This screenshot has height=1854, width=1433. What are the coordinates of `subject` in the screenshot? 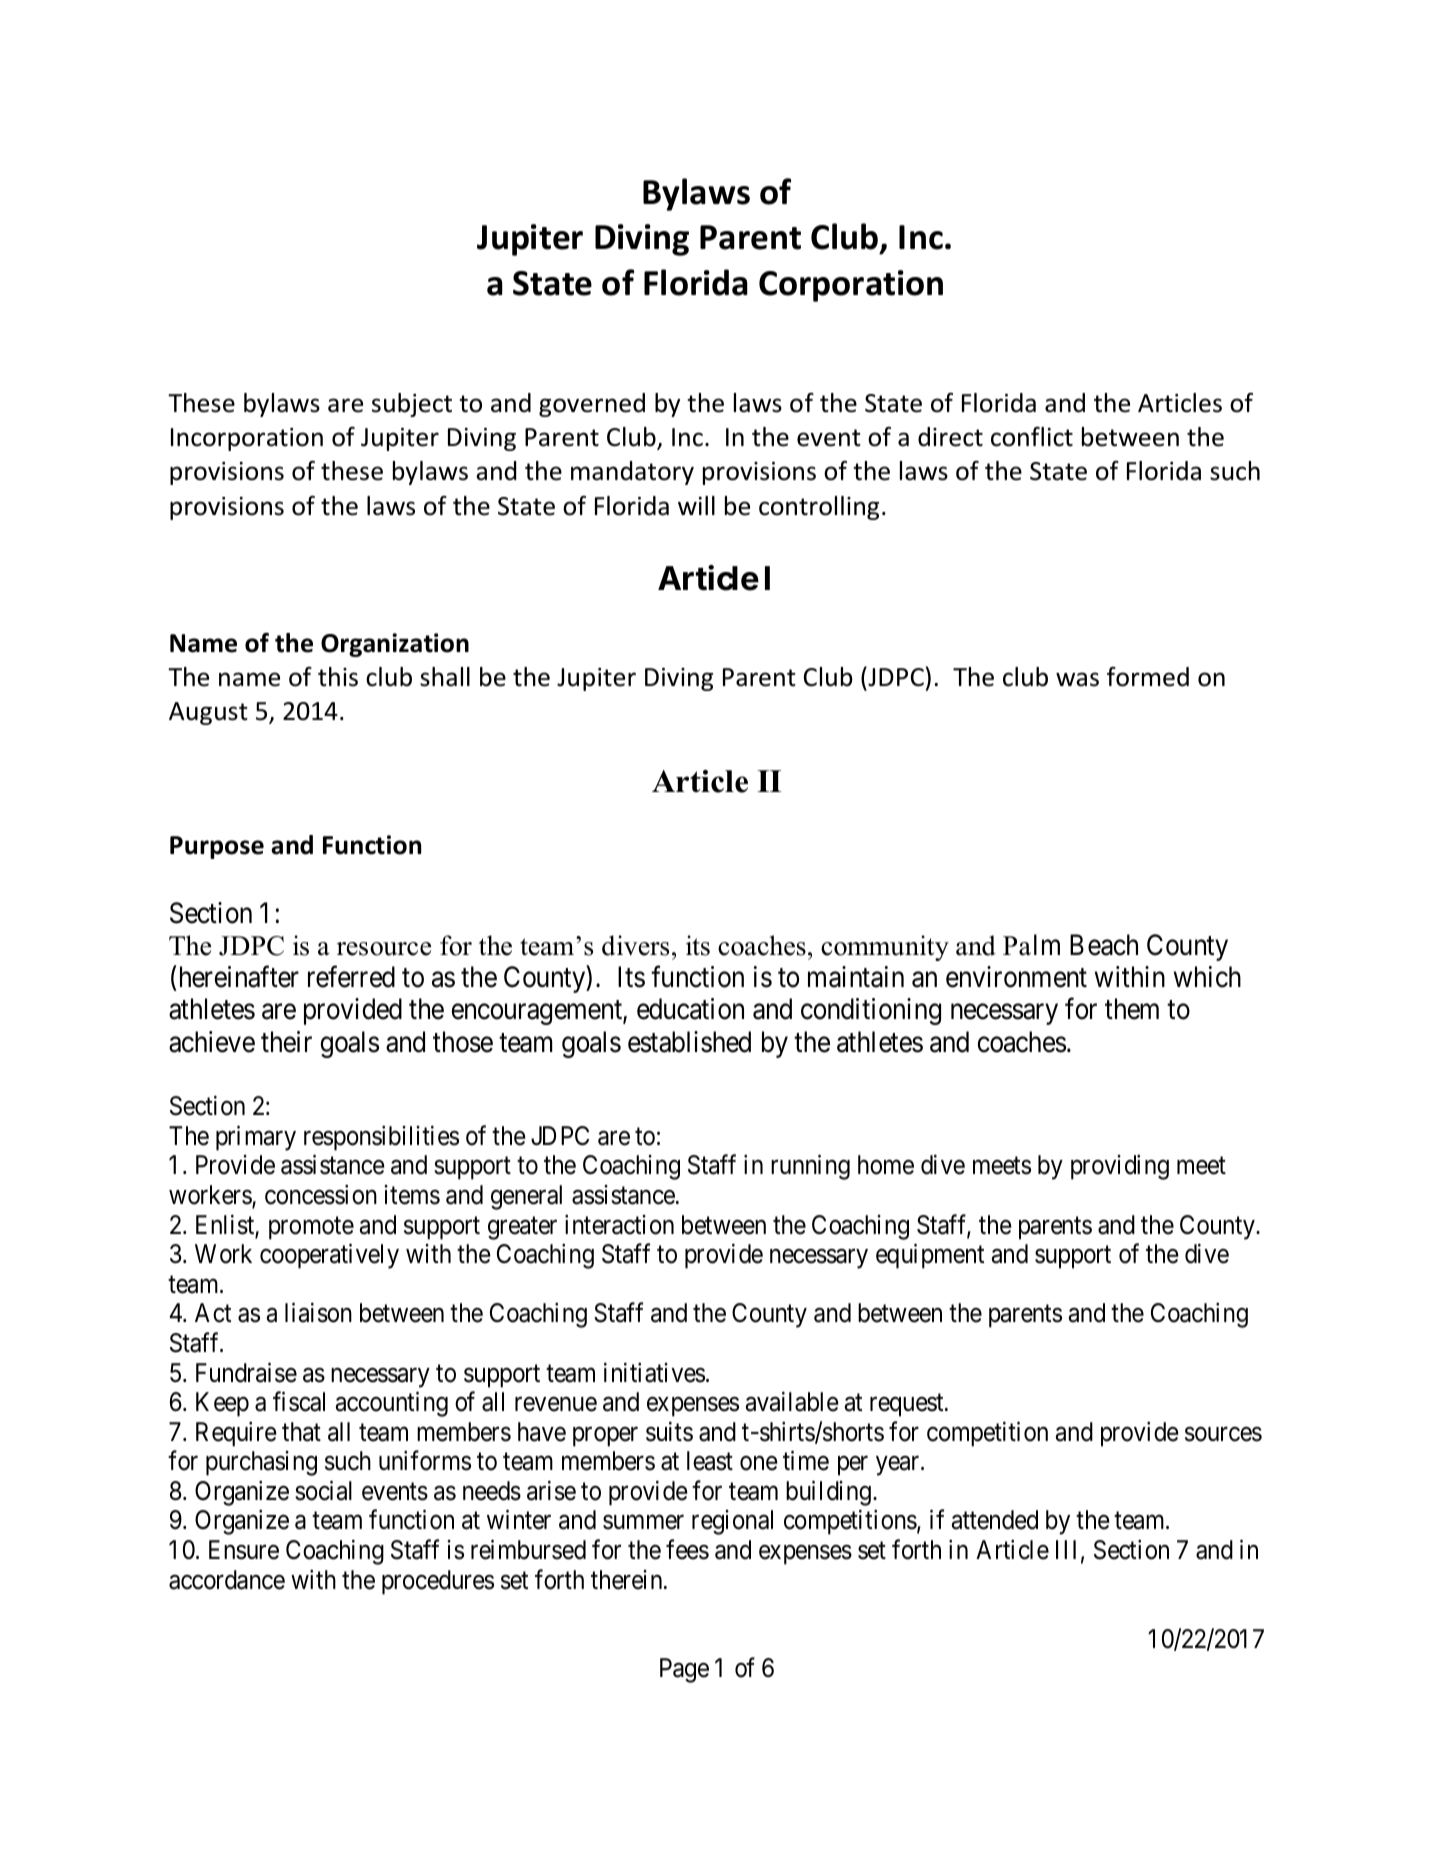 It's located at (412, 405).
